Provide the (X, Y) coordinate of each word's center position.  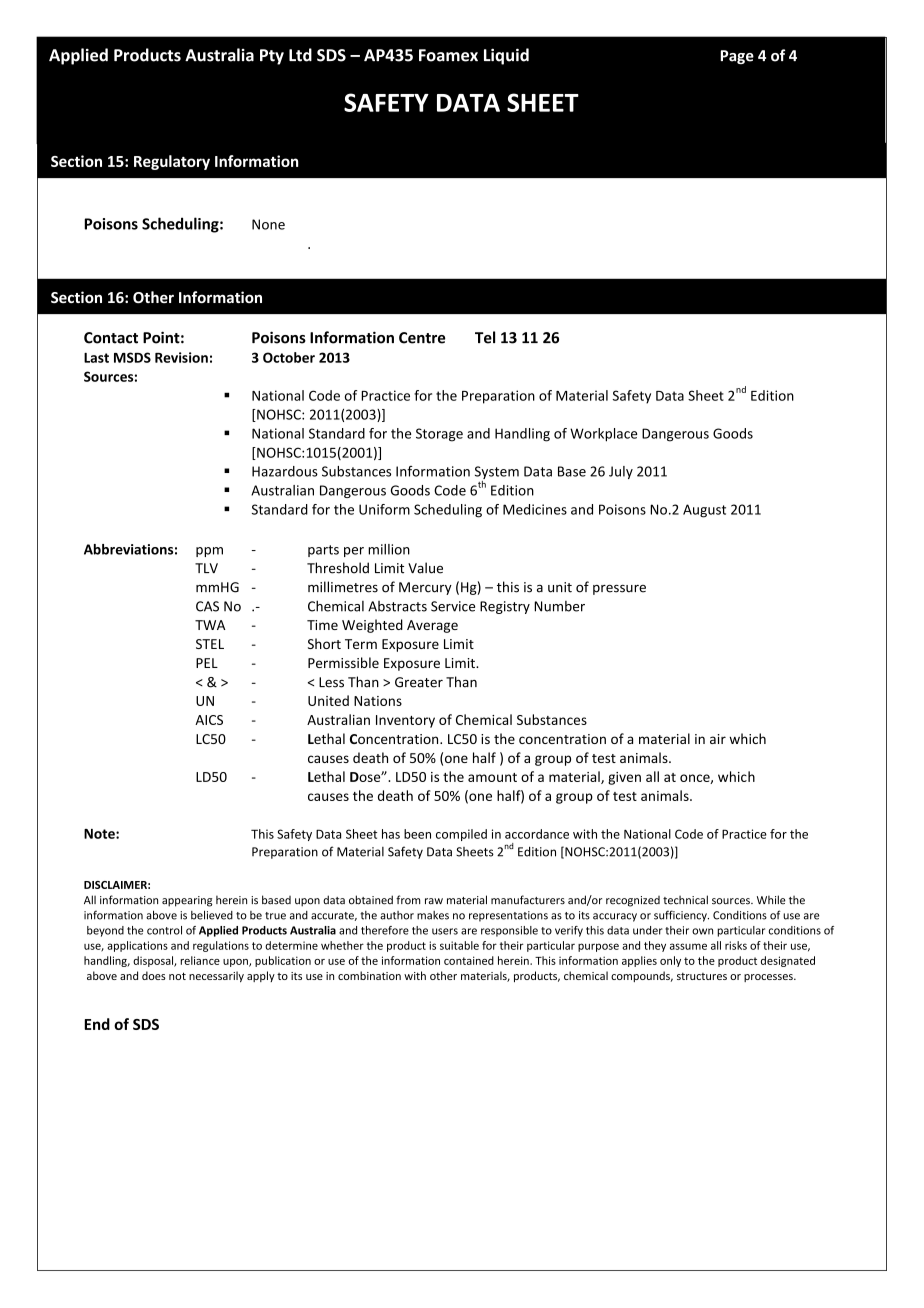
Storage (439, 435)
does (154, 975)
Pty (272, 57)
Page (737, 57)
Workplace (603, 435)
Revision (181, 357)
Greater (419, 682)
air (718, 739)
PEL (207, 663)
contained (469, 960)
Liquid (506, 56)
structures (702, 976)
